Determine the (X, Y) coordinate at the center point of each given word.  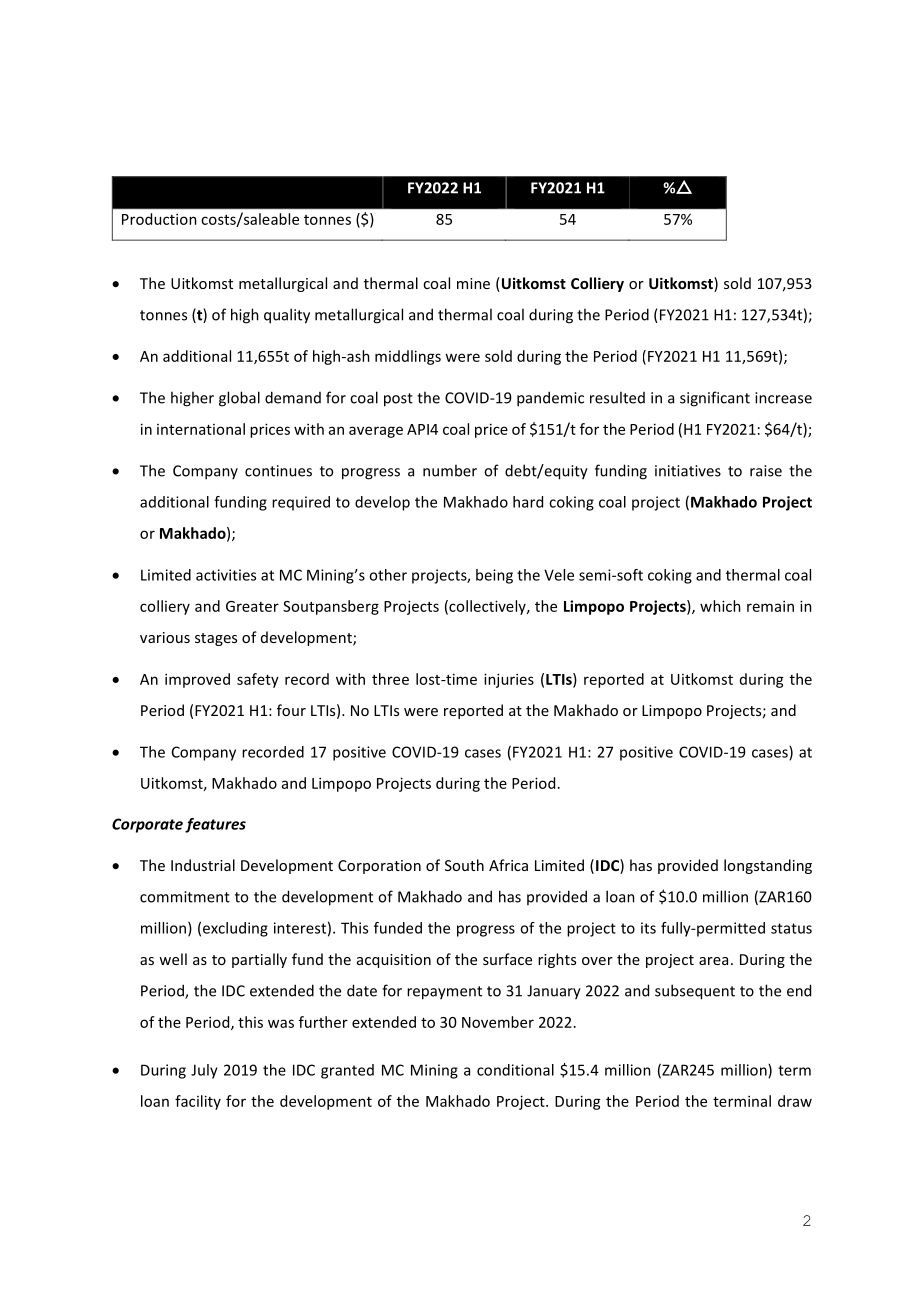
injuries (509, 680)
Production (159, 219)
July (204, 1071)
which (720, 606)
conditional (515, 1070)
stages (216, 639)
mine (473, 283)
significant (715, 399)
